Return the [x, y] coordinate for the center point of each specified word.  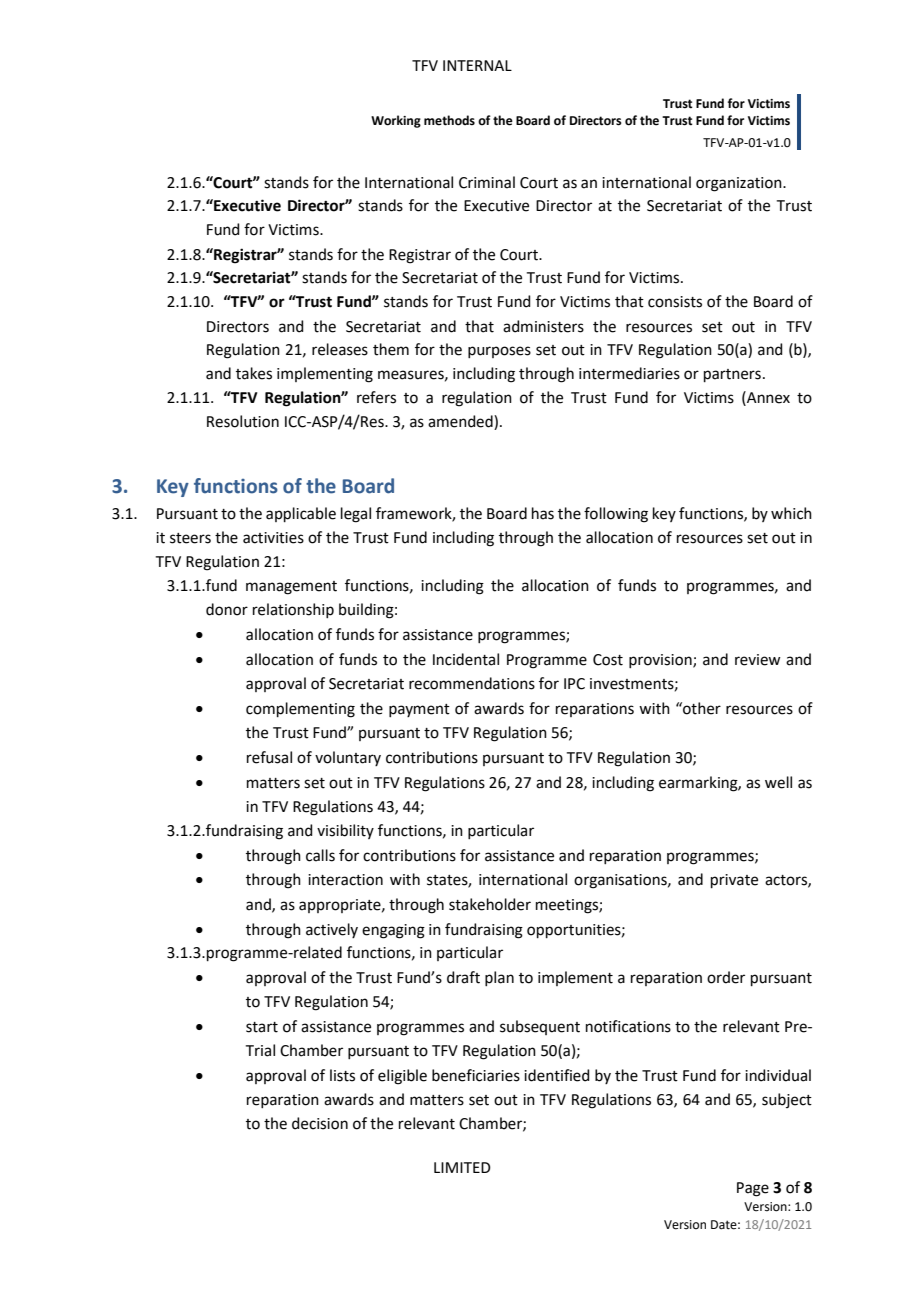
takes [254, 373]
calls [320, 855]
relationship [293, 610]
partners [732, 375]
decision [320, 1123]
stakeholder [490, 904]
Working [396, 121]
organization [740, 184]
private [734, 881]
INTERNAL [477, 65]
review [757, 660]
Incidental [466, 659]
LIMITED [462, 1167]
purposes [499, 352]
